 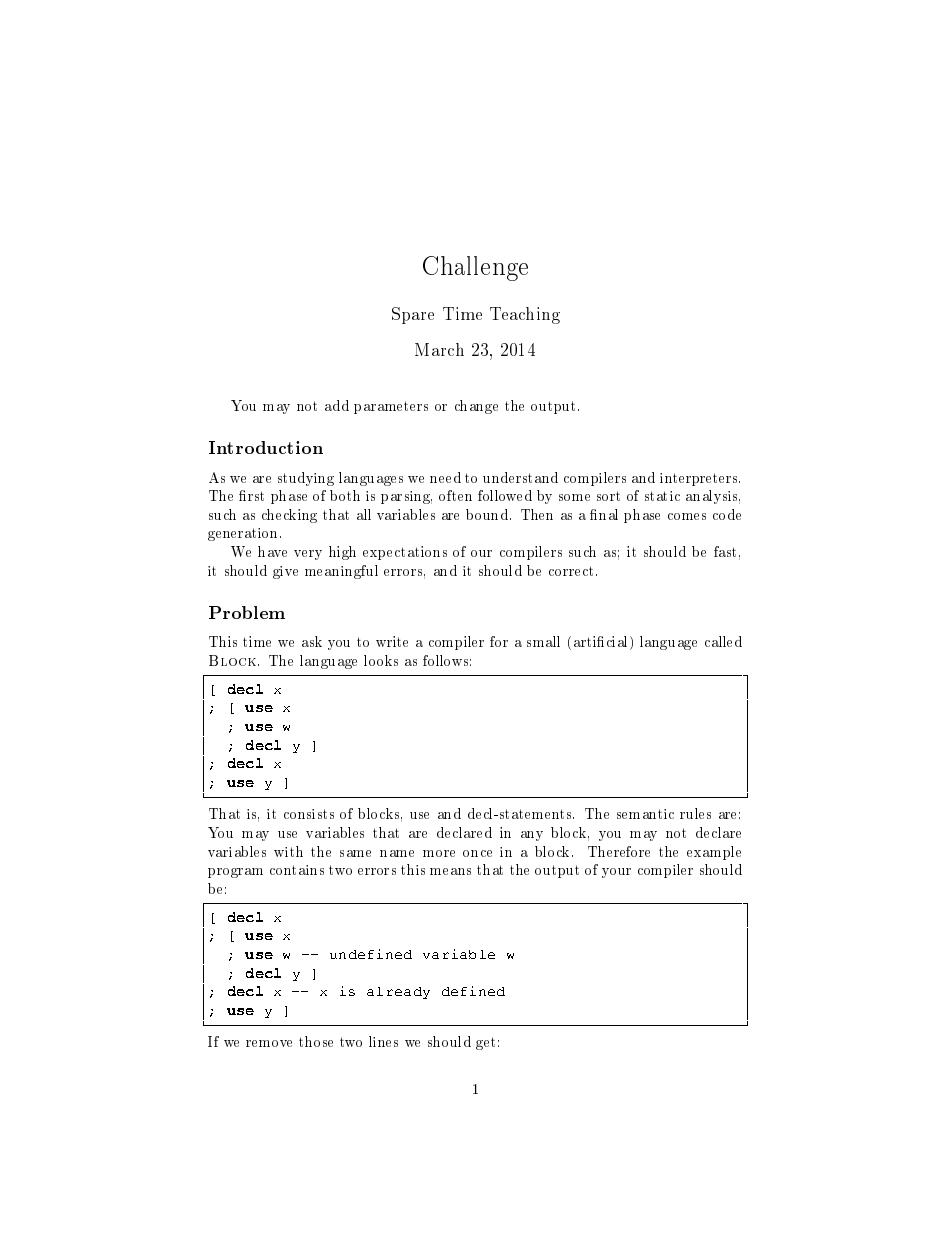 What do you see at coordinates (723, 641) in the screenshot?
I see `called` at bounding box center [723, 641].
